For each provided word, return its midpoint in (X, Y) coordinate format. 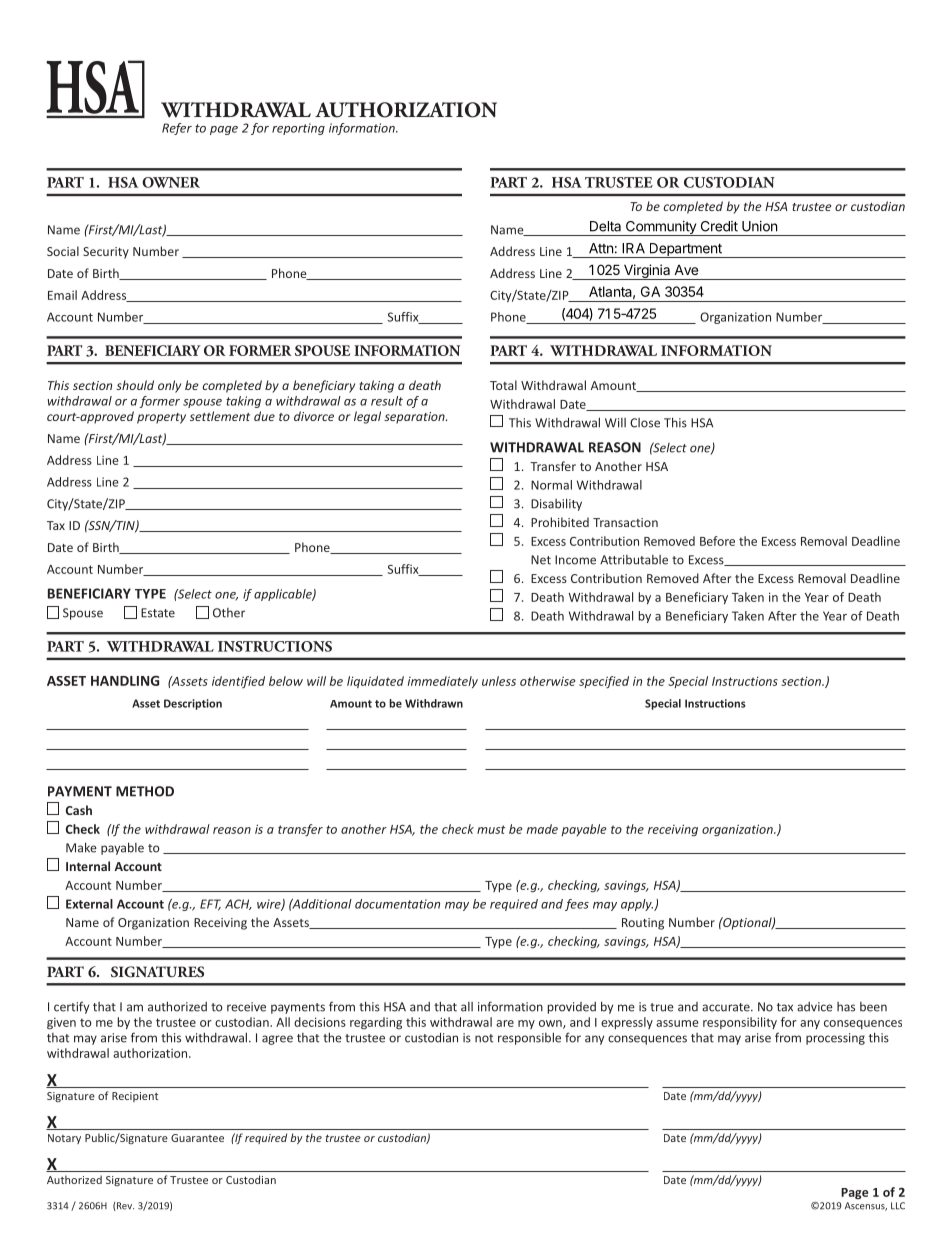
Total (503, 385)
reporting (298, 129)
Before (717, 541)
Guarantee (197, 1138)
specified (604, 682)
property (161, 418)
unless (499, 681)
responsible (529, 1038)
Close (645, 423)
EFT (210, 905)
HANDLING (125, 681)
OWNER (171, 182)
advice (815, 1007)
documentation (397, 904)
